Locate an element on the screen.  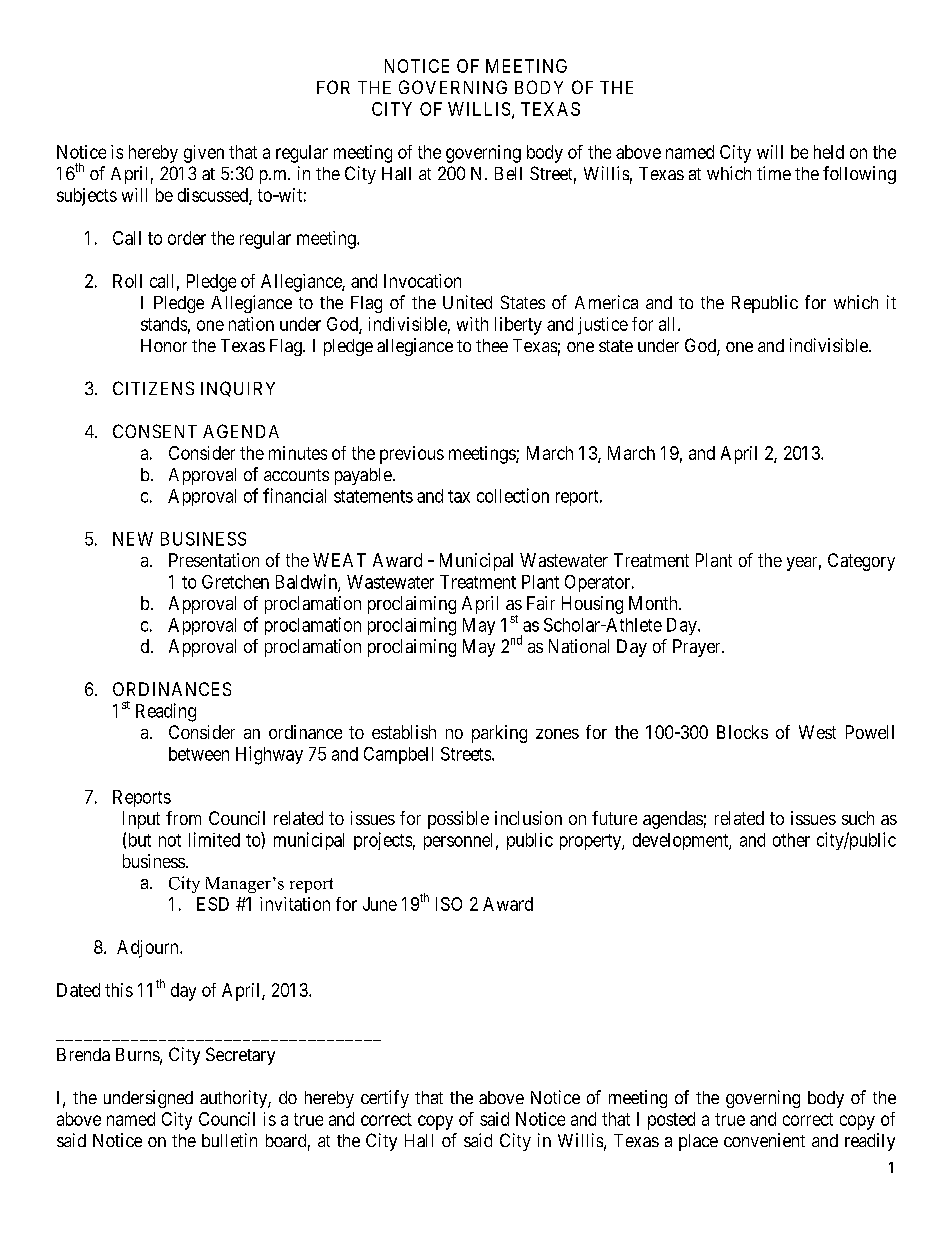
bulletin is located at coordinates (229, 1140).
